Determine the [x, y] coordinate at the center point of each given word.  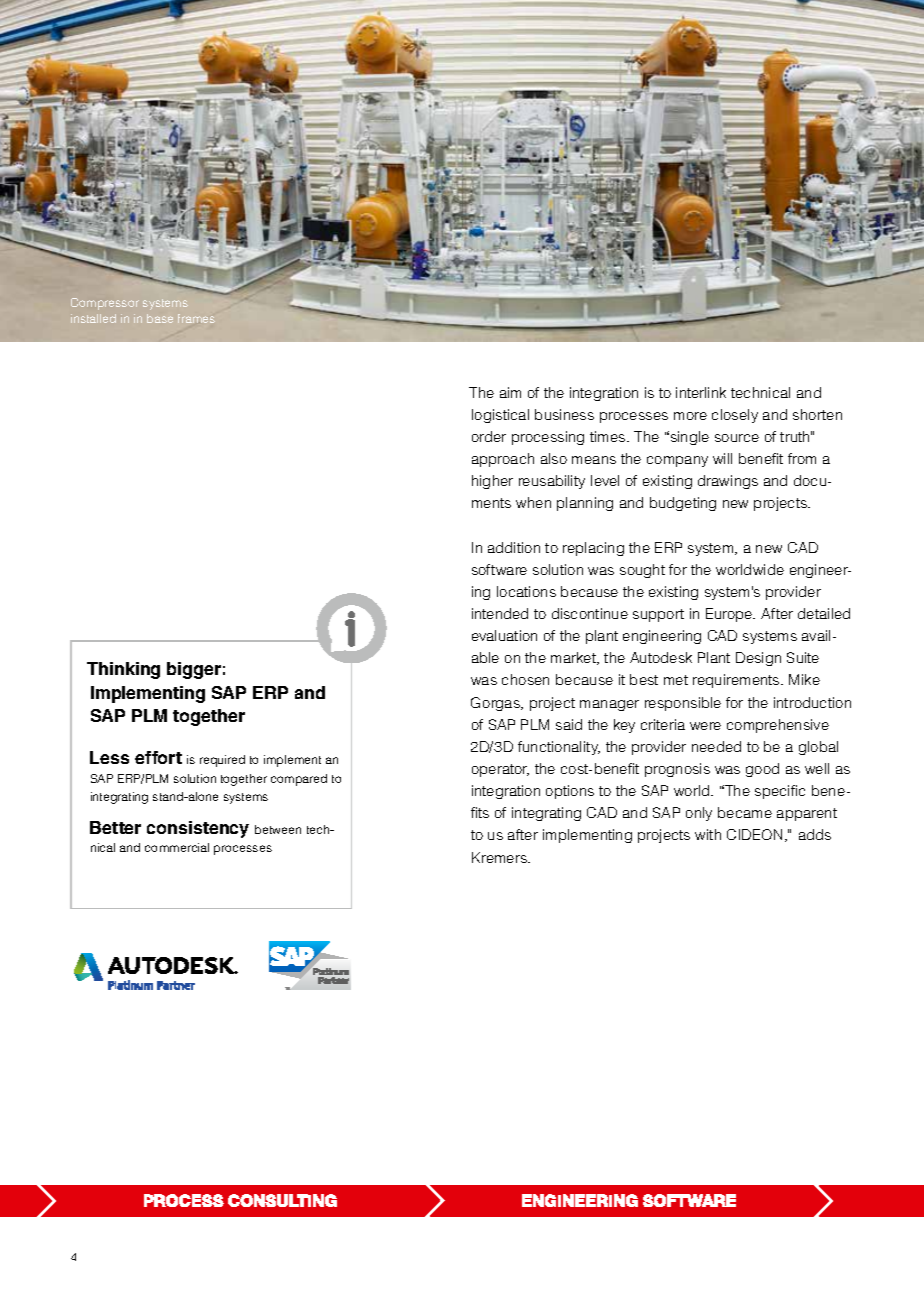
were [705, 726]
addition [514, 547]
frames [196, 318]
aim [510, 392]
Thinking [123, 670]
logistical [500, 416]
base [160, 318]
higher [492, 482]
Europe [730, 615]
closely [735, 416]
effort [158, 757]
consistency [198, 829]
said [569, 724]
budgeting [683, 504]
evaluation [504, 635]
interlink [701, 392]
